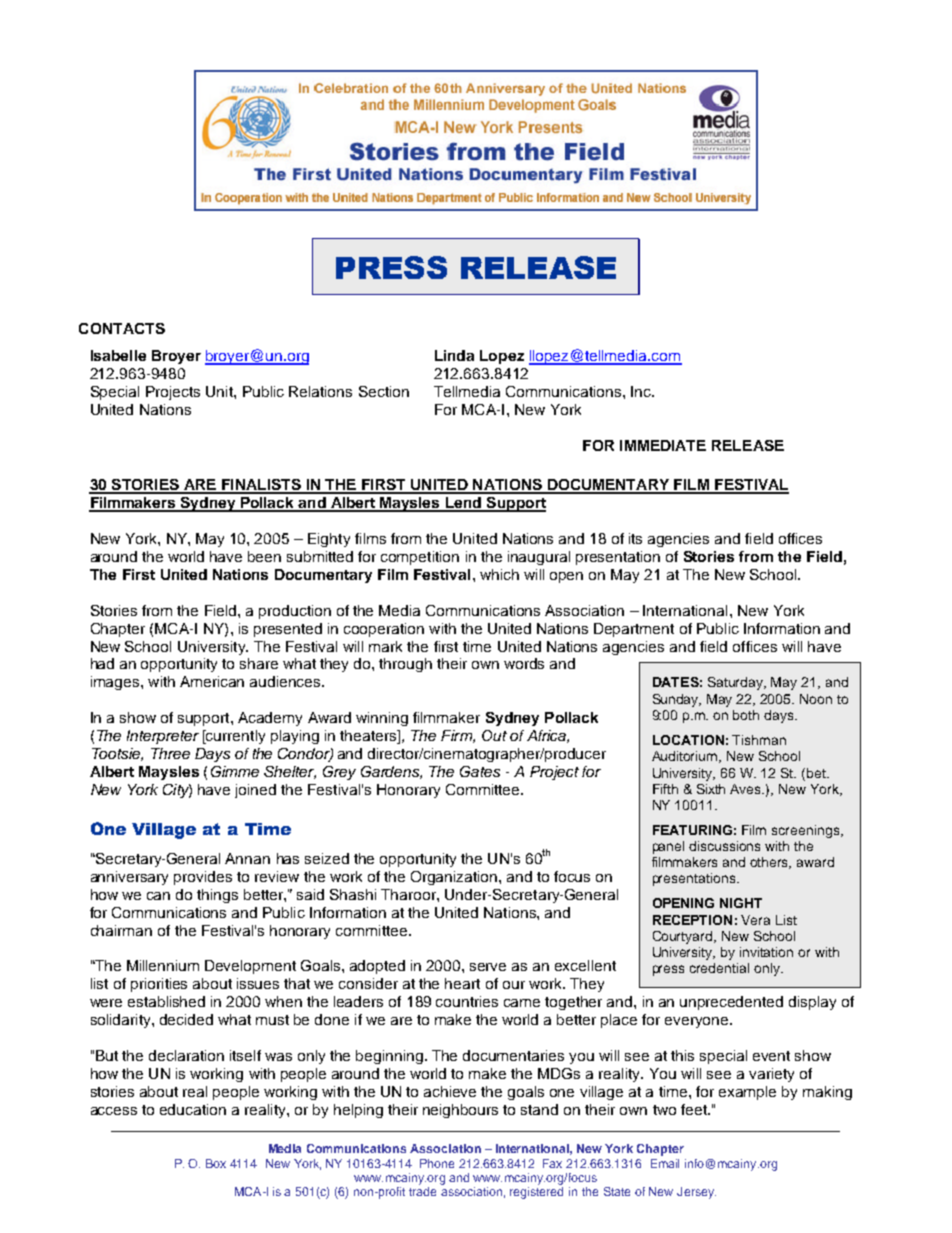  Describe the element at coordinates (642, 391) in the screenshot. I see `Inc` at that location.
